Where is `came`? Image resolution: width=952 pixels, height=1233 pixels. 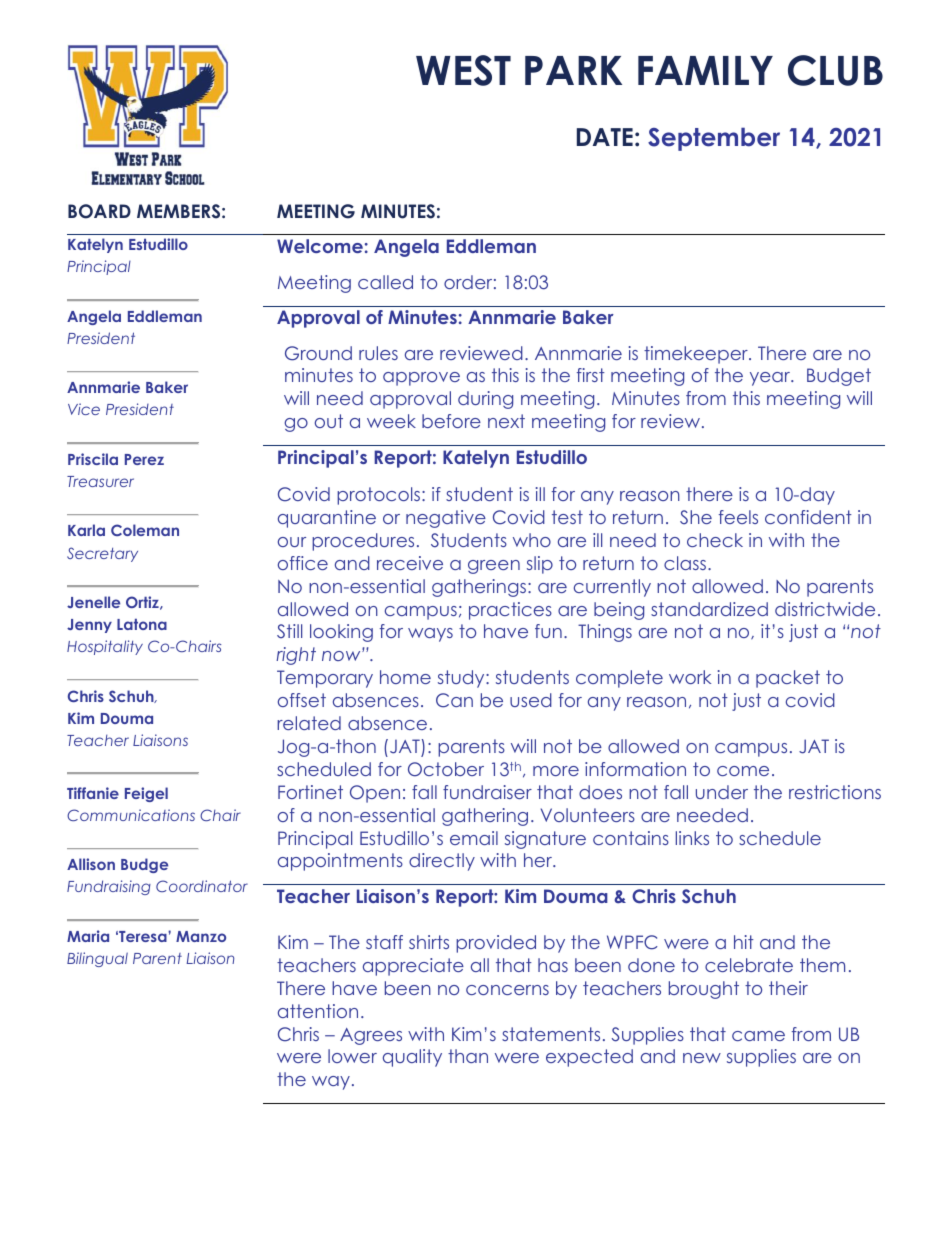
came is located at coordinates (758, 1036).
